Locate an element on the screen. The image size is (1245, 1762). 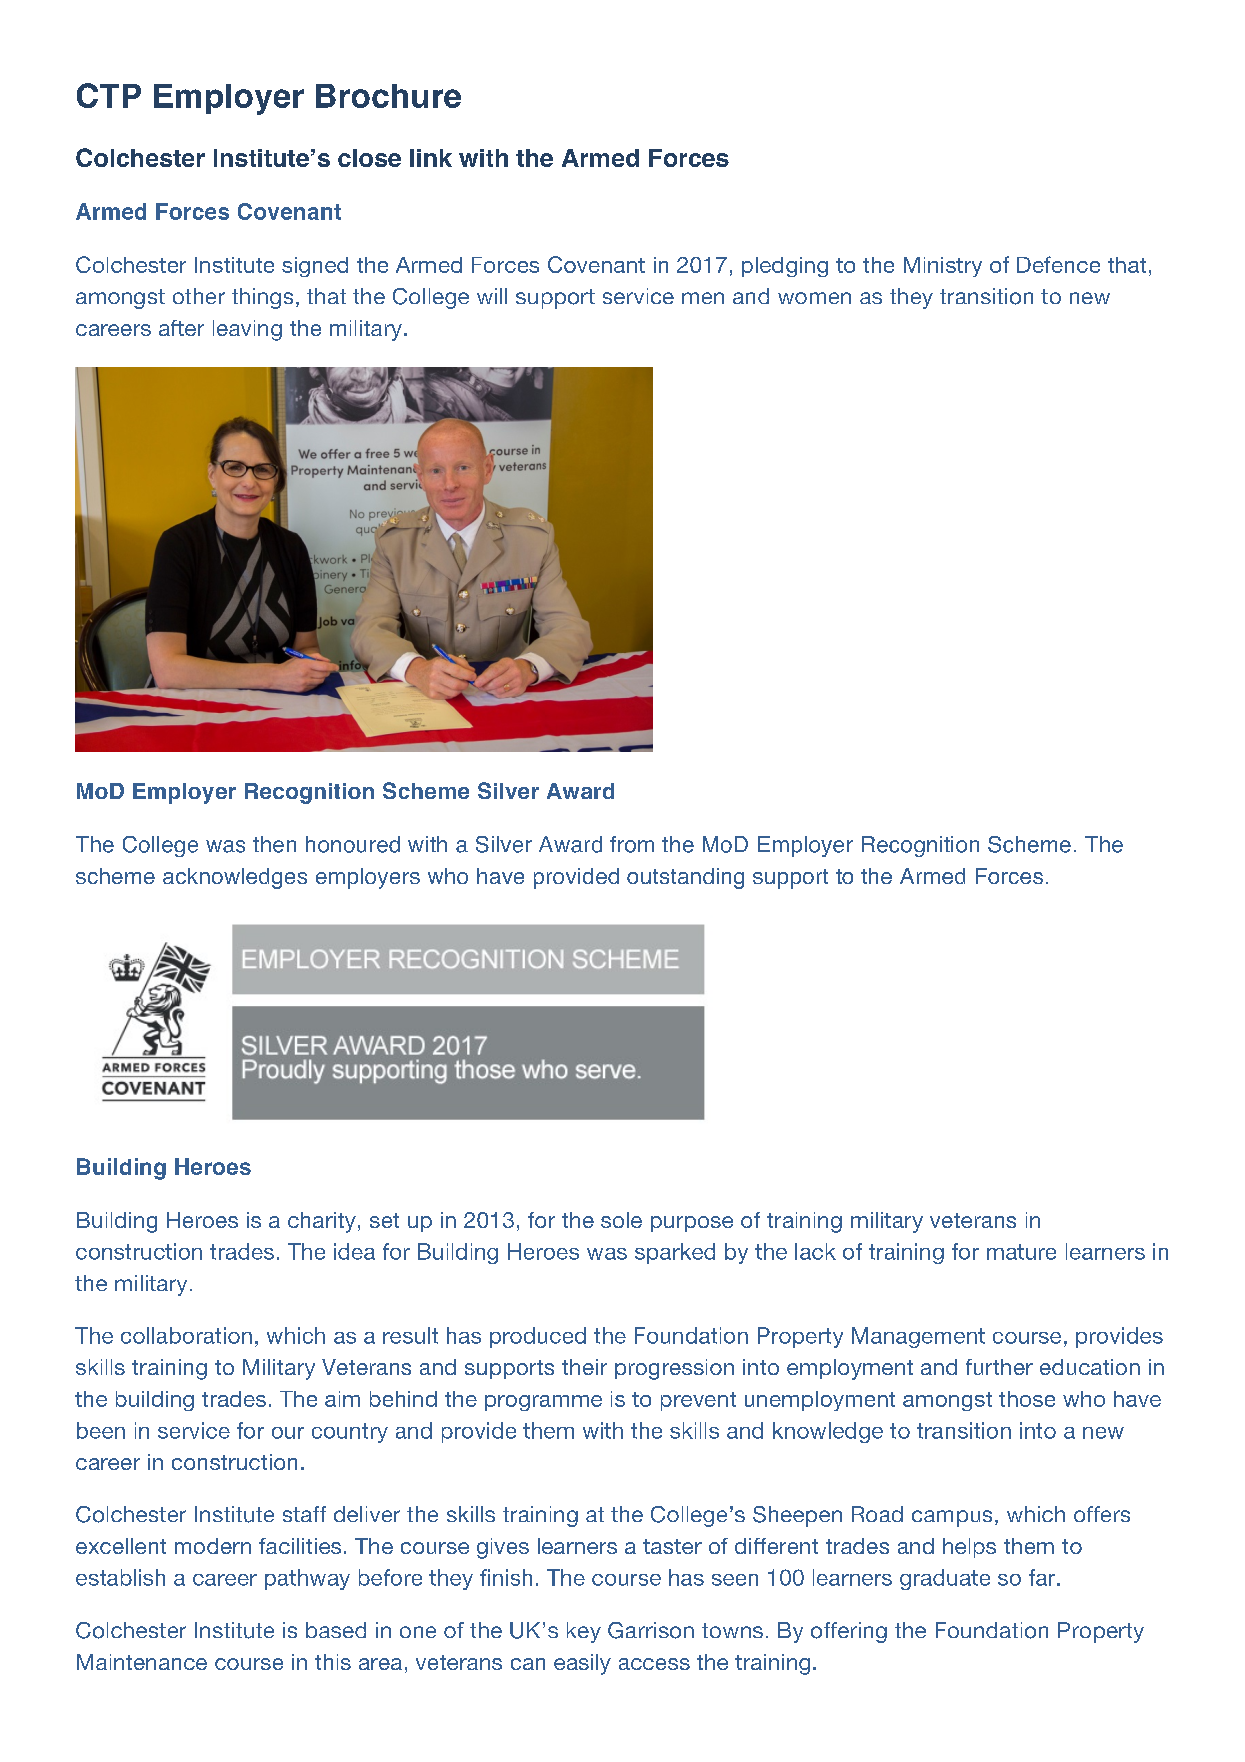
then is located at coordinates (274, 844).
